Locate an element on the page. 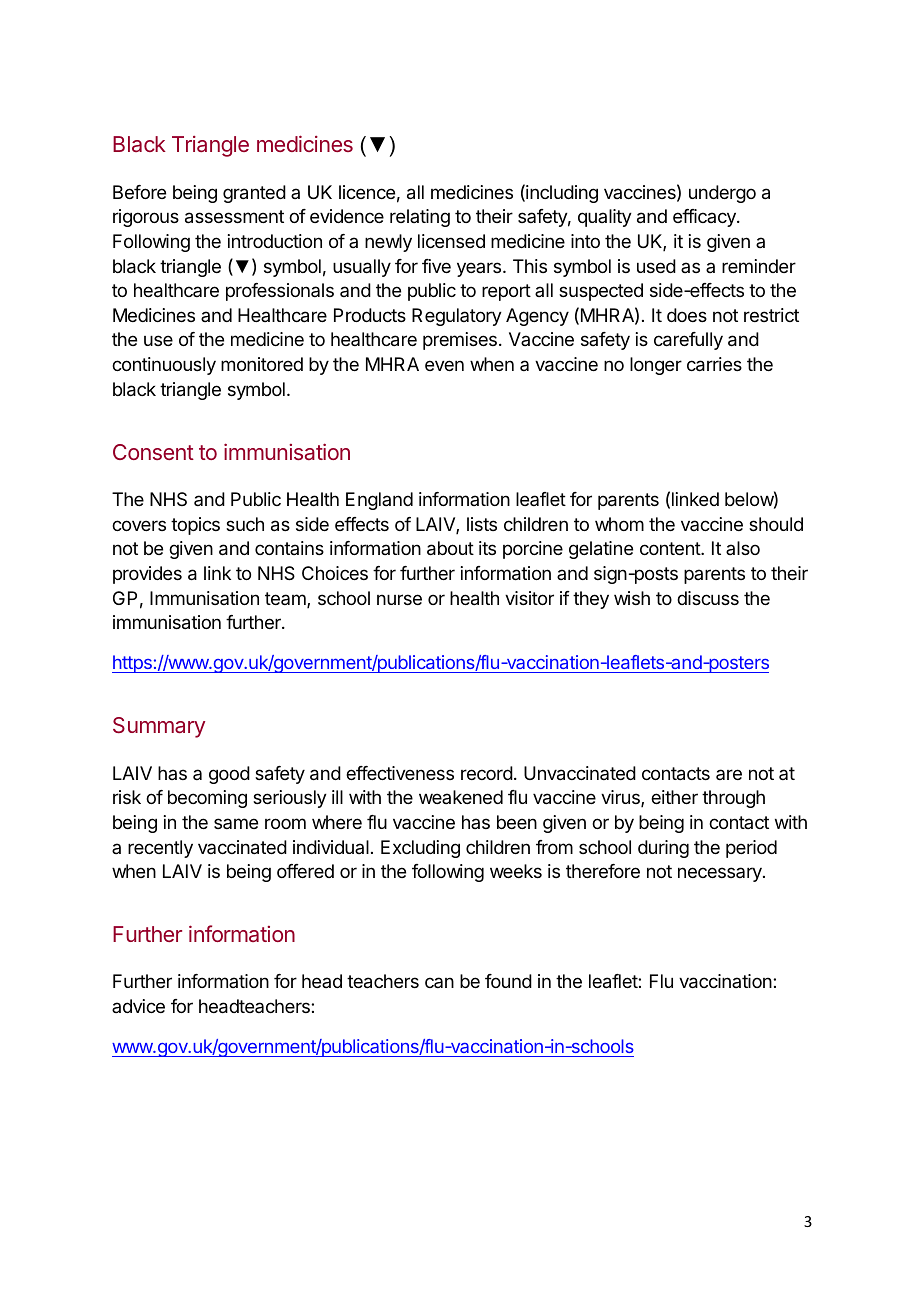  record is located at coordinates (487, 773).
